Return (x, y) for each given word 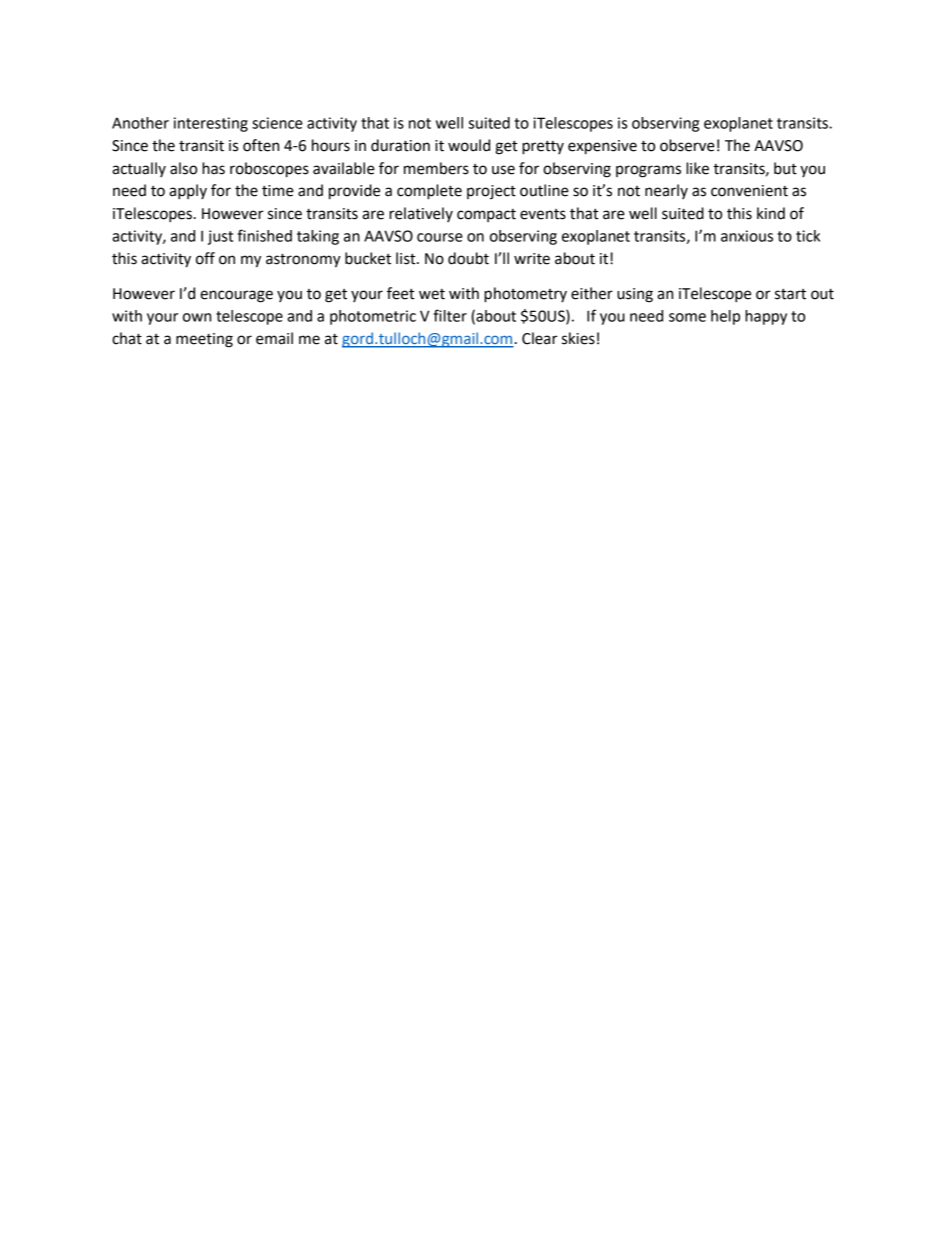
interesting (211, 124)
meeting (204, 340)
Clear (540, 338)
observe (687, 145)
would (469, 145)
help (725, 317)
